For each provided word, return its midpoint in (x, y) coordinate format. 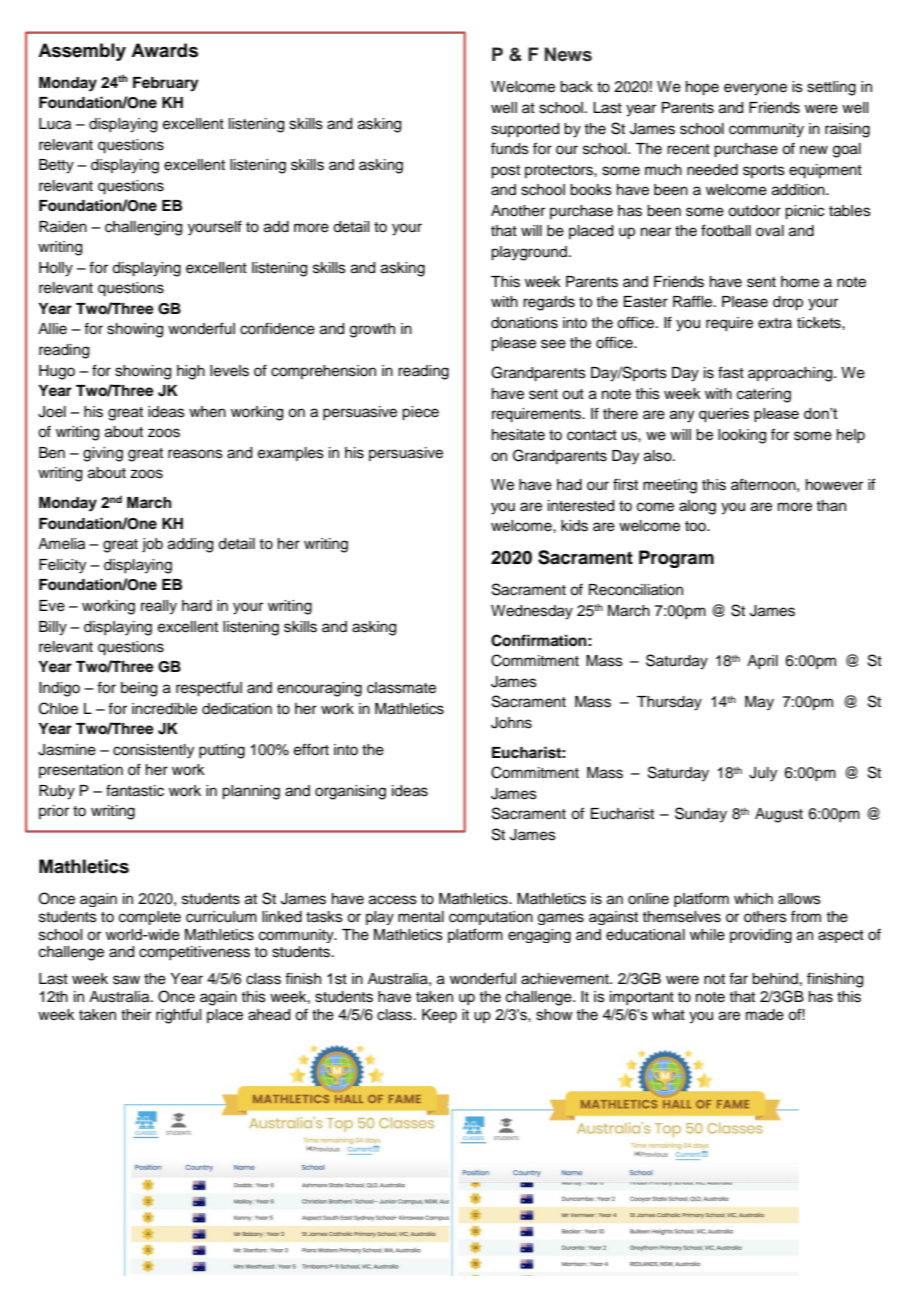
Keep (439, 1016)
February (166, 84)
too (696, 526)
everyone (755, 89)
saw (126, 980)
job (152, 545)
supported (525, 130)
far (738, 978)
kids (574, 526)
